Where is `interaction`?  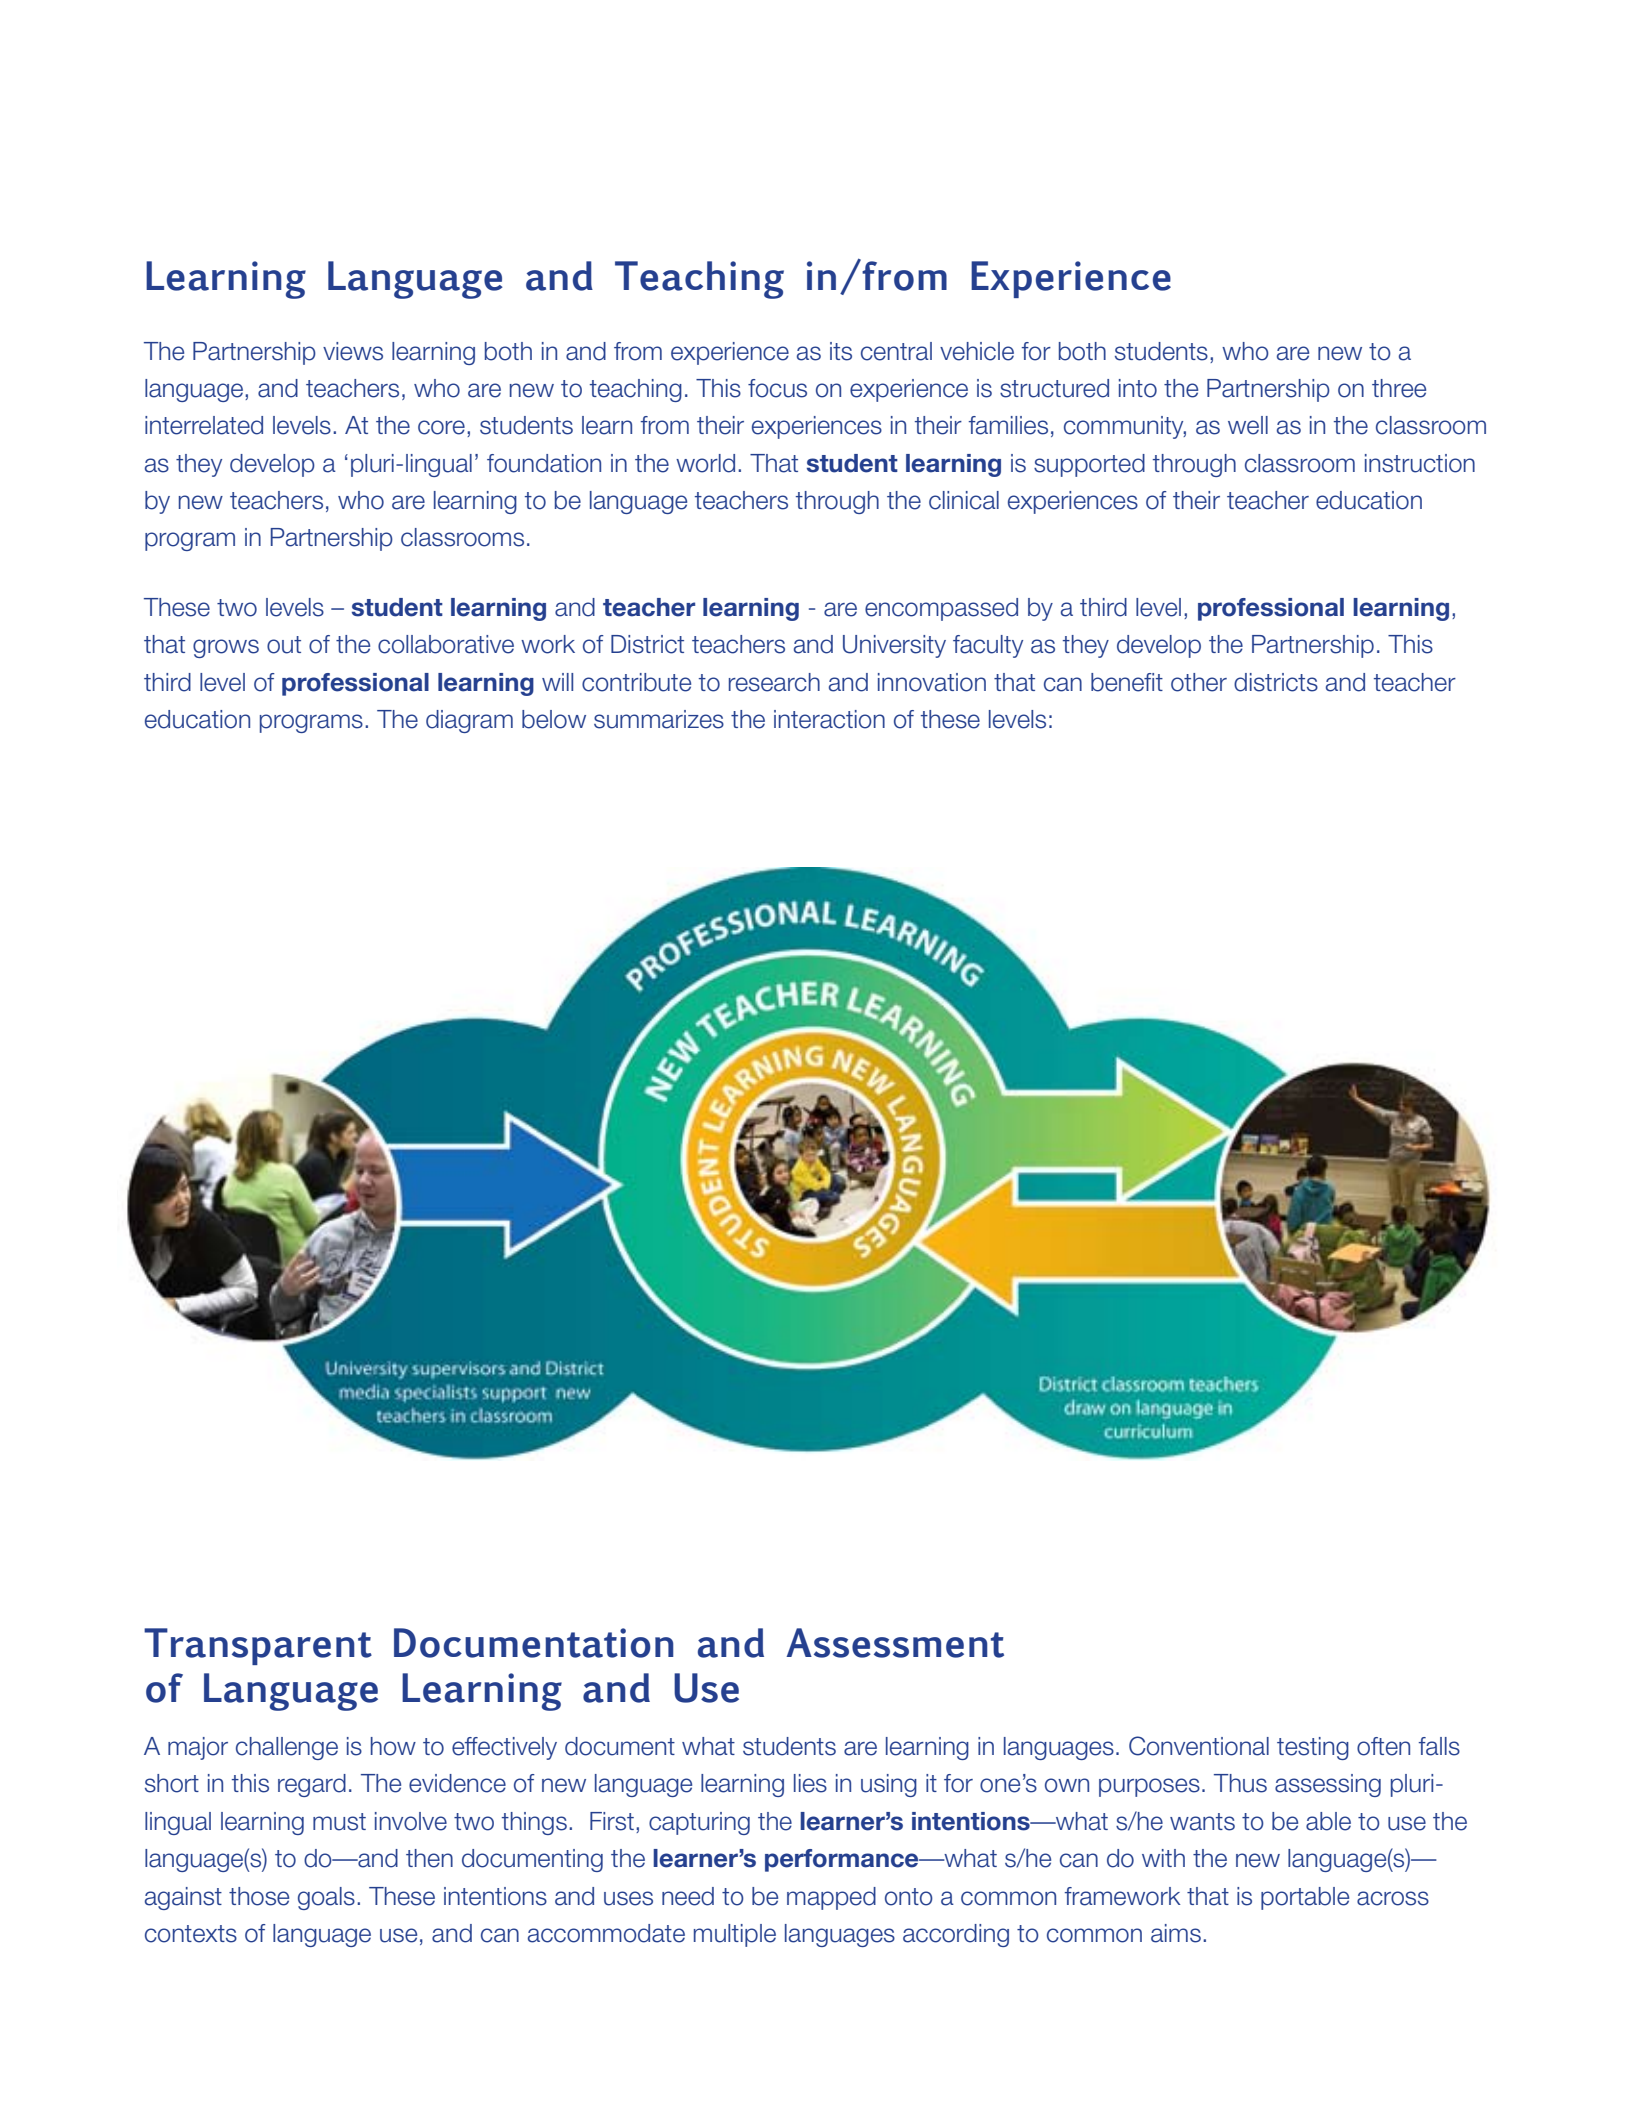
interaction is located at coordinates (829, 719).
